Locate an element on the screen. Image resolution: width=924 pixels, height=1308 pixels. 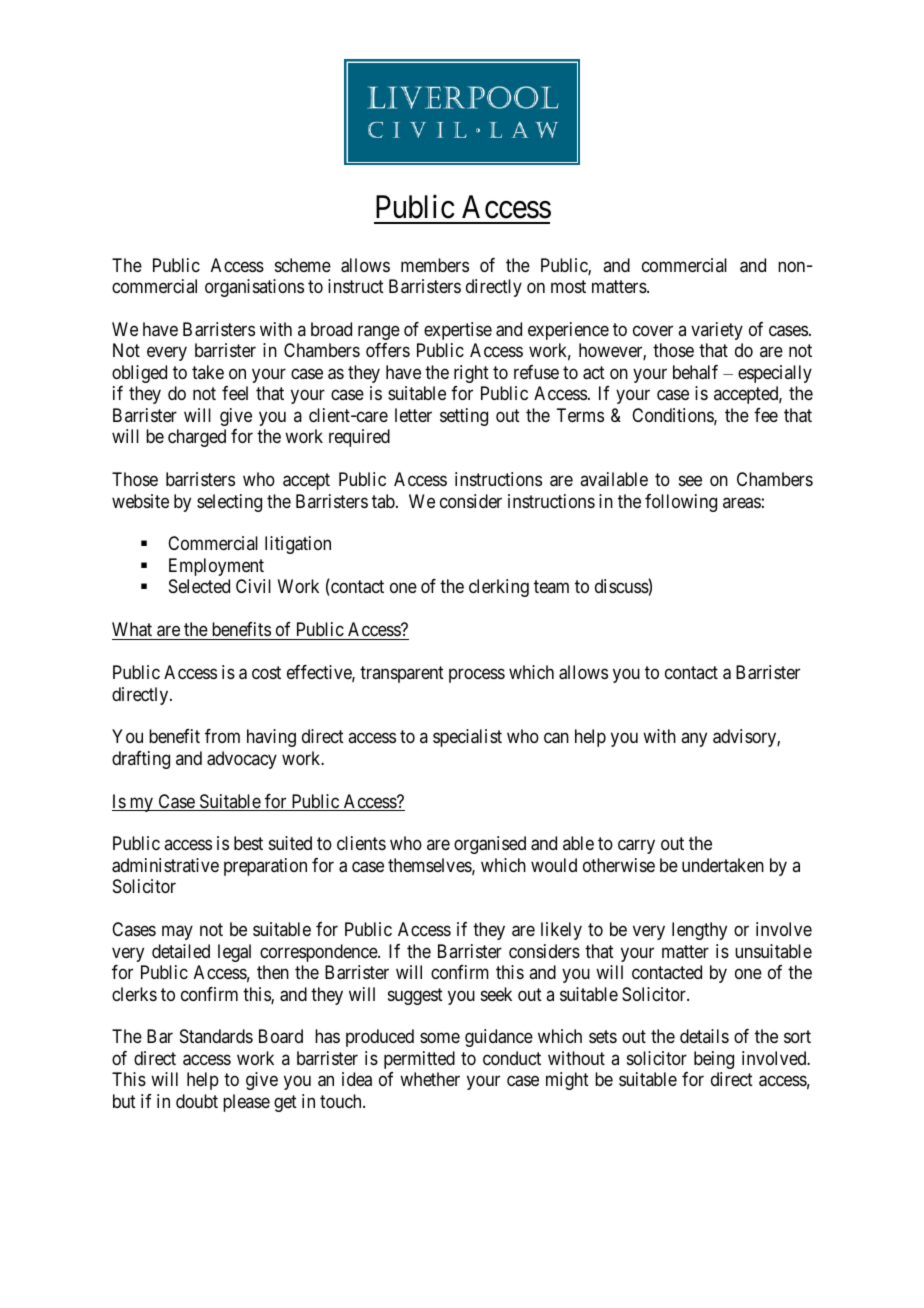
whether is located at coordinates (430, 1079).
